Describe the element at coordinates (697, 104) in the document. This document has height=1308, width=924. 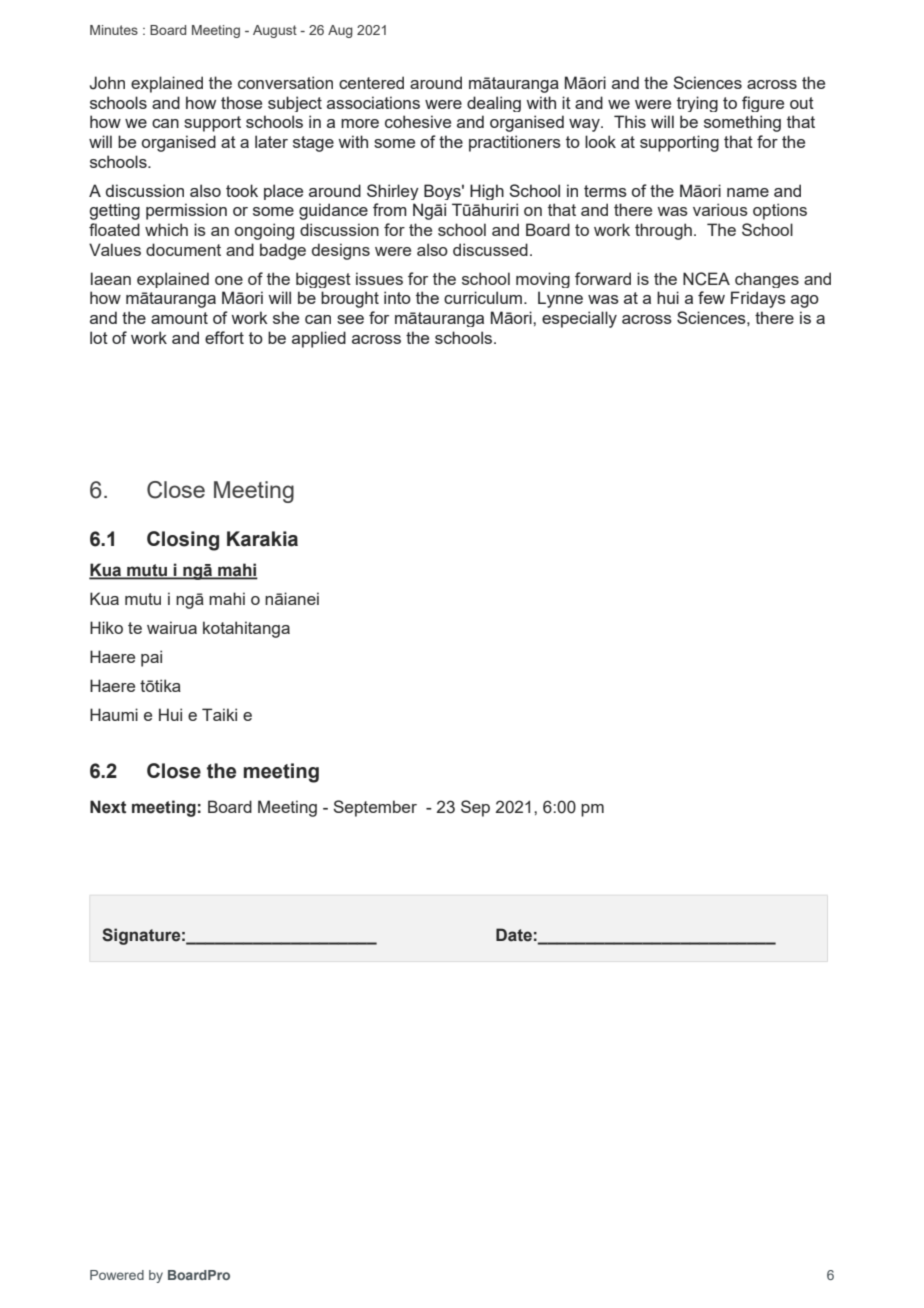
I see `trying` at that location.
